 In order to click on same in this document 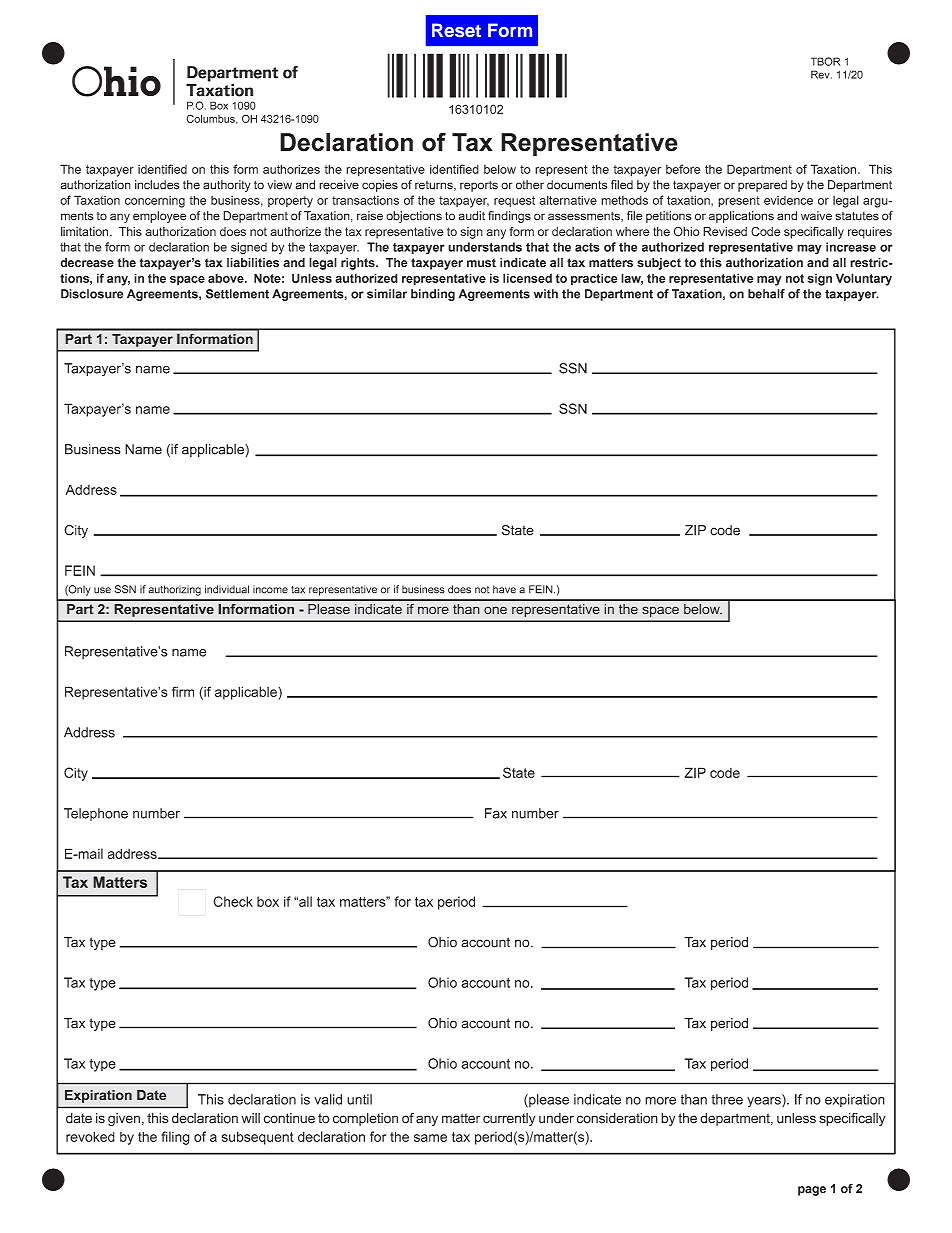, I will do `click(430, 1138)`.
